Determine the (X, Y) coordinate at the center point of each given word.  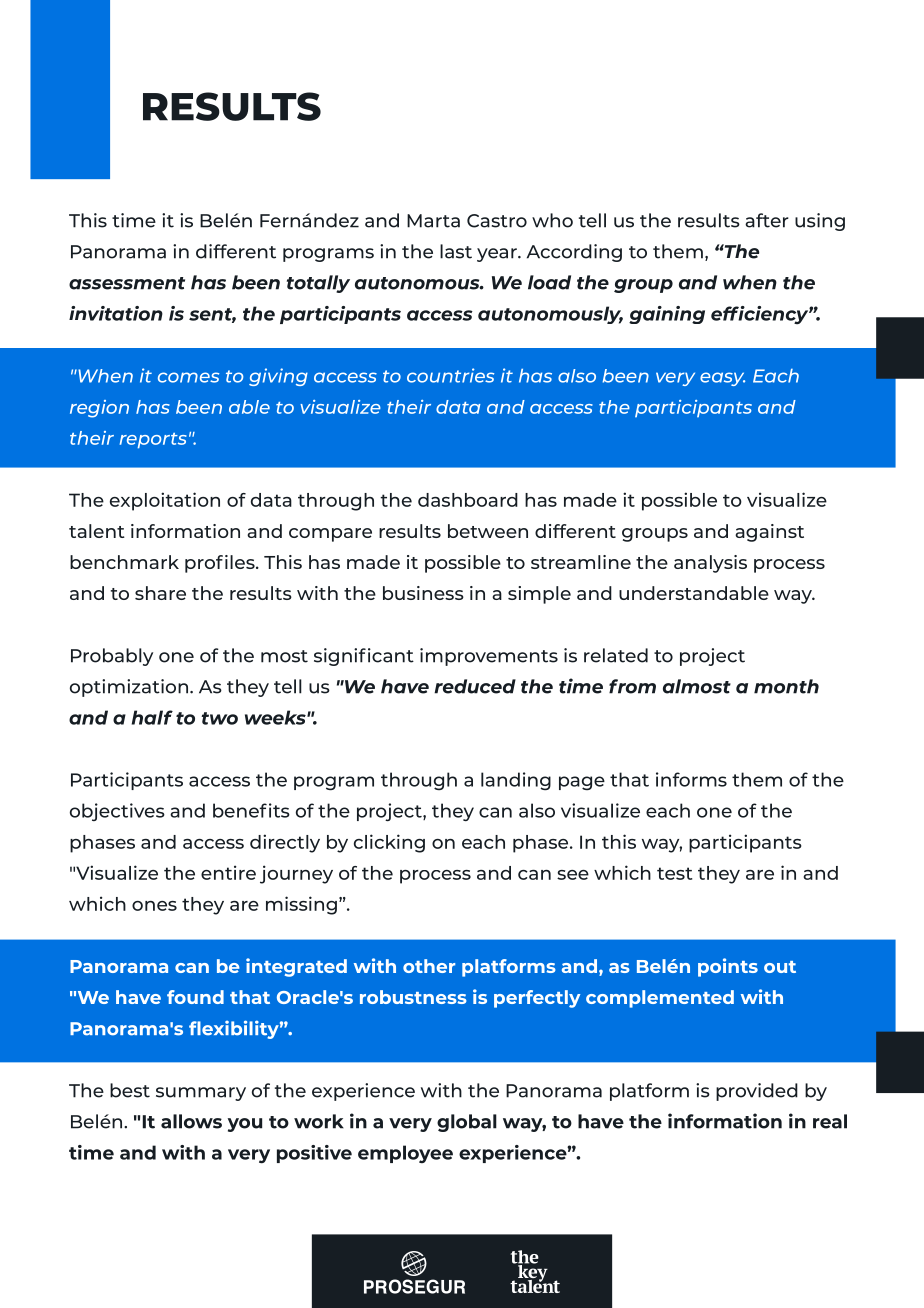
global (467, 1123)
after (767, 220)
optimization (129, 688)
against (769, 533)
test (674, 873)
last (456, 251)
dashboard (468, 500)
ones (154, 906)
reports (153, 441)
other (429, 966)
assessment (127, 283)
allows (191, 1121)
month (786, 686)
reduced (475, 686)
